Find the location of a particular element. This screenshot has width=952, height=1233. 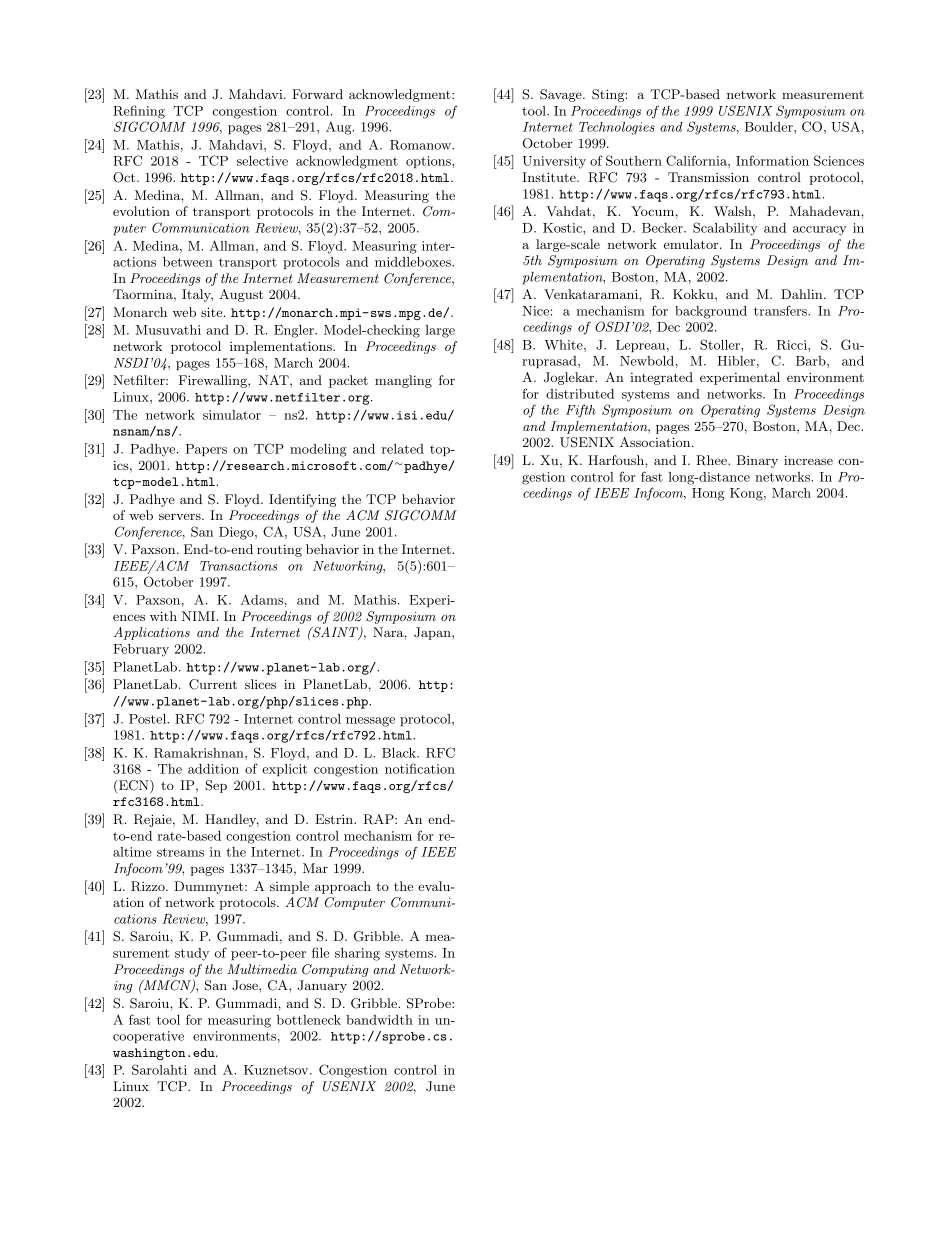

Hong is located at coordinates (708, 494).
